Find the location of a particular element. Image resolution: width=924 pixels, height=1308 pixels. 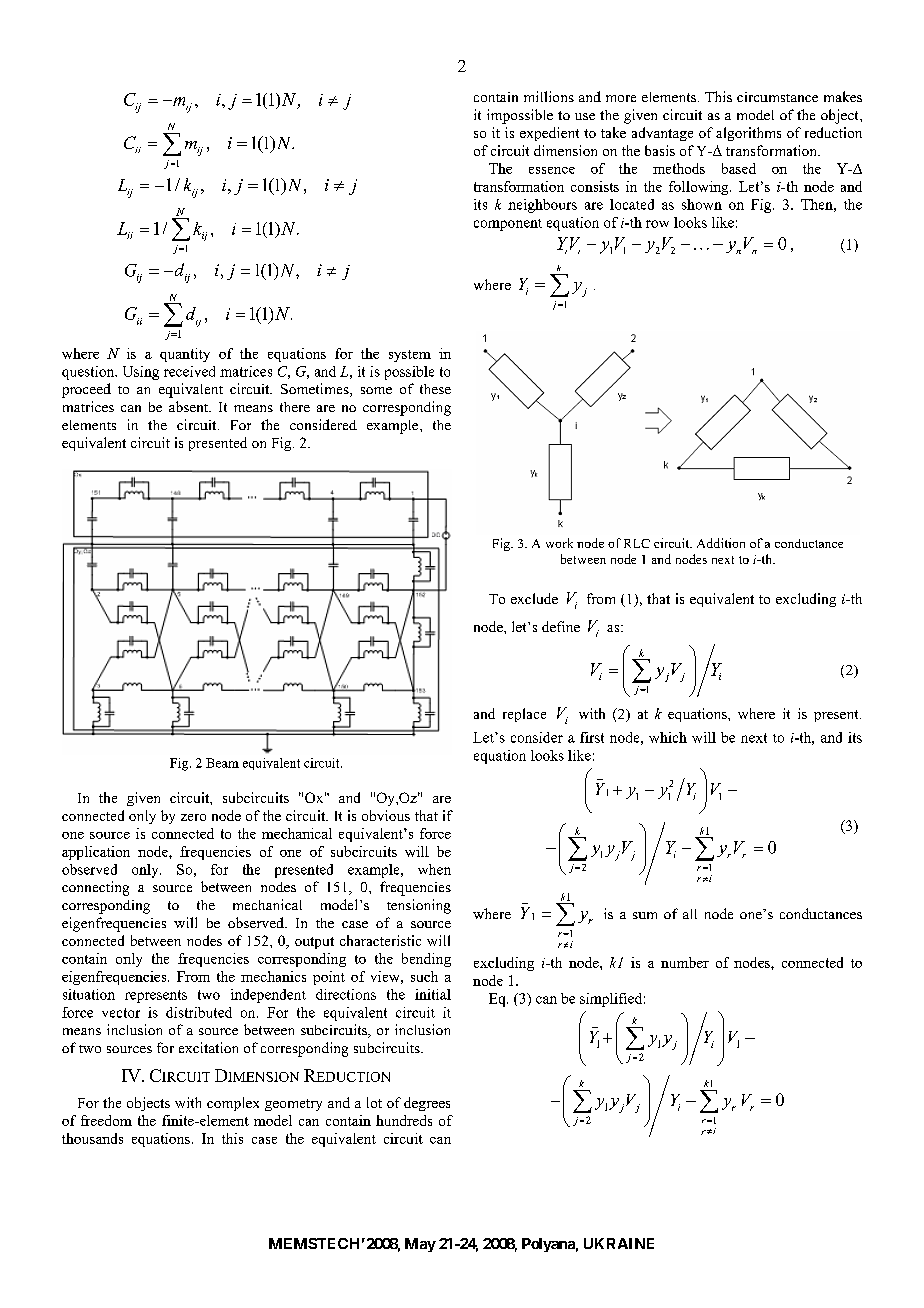

Addition is located at coordinates (721, 543).
